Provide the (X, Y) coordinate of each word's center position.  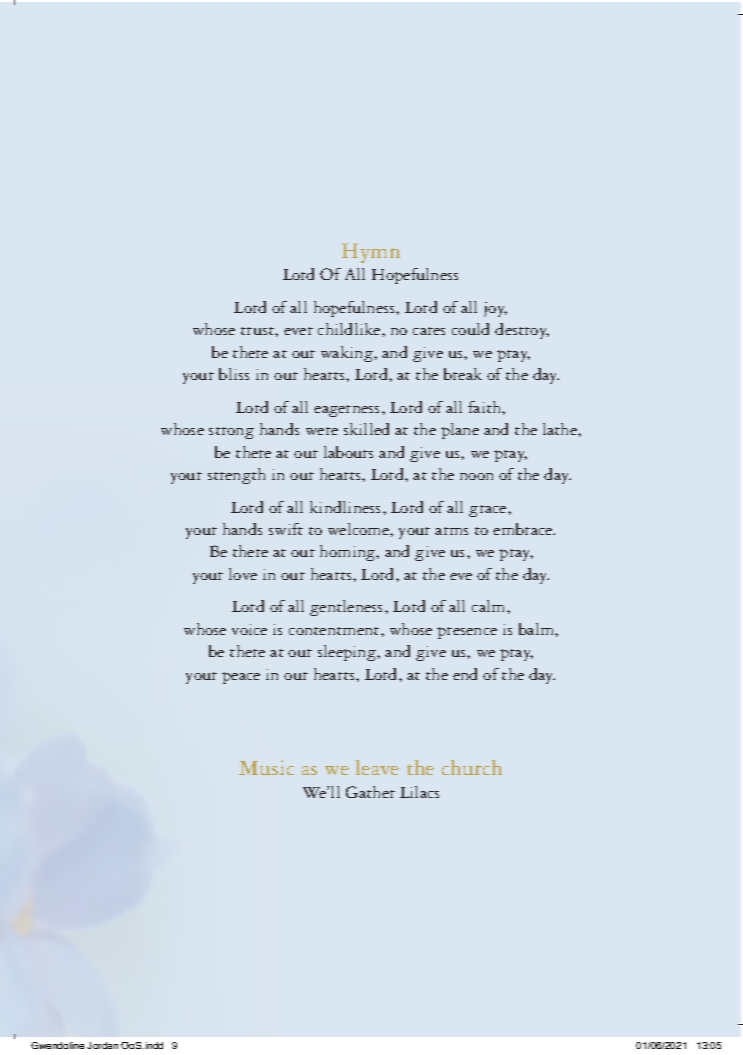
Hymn (371, 253)
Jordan (102, 1045)
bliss (234, 374)
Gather (370, 792)
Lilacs (419, 792)
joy (495, 309)
